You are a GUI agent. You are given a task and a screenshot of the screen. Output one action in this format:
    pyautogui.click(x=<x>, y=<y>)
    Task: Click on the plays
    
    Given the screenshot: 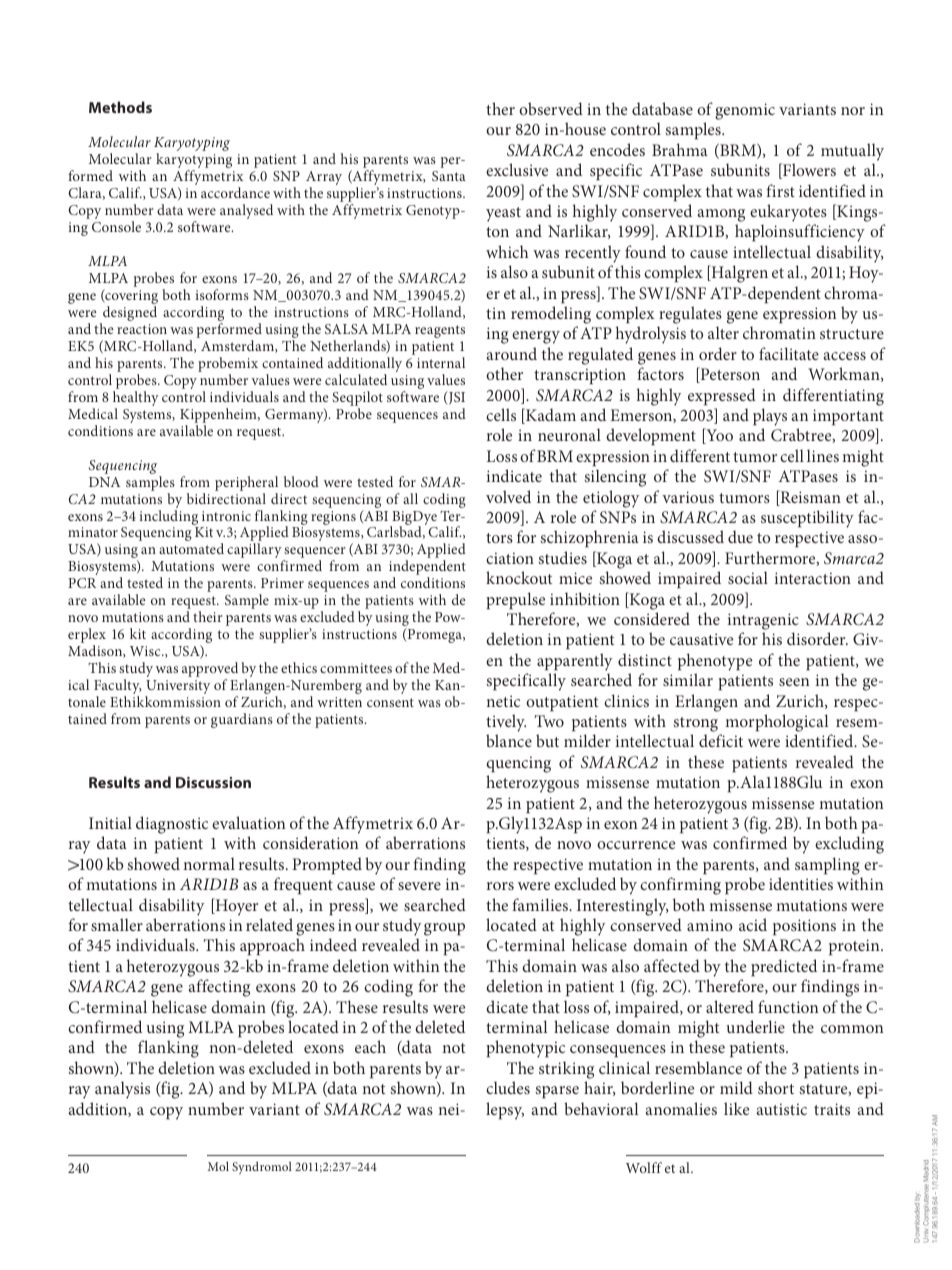 What is the action you would take?
    pyautogui.click(x=770, y=417)
